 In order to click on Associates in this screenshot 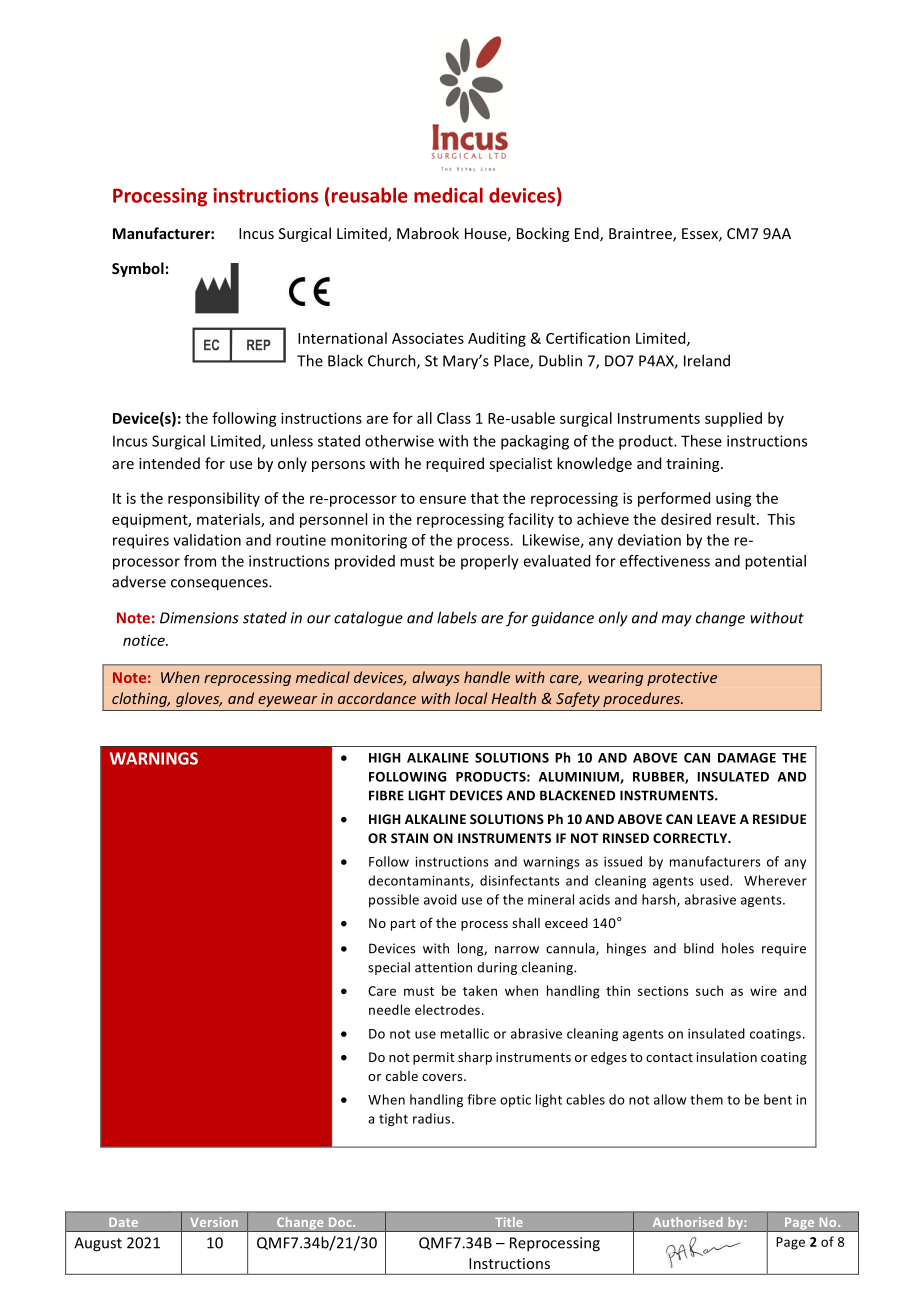, I will do `click(428, 338)`.
